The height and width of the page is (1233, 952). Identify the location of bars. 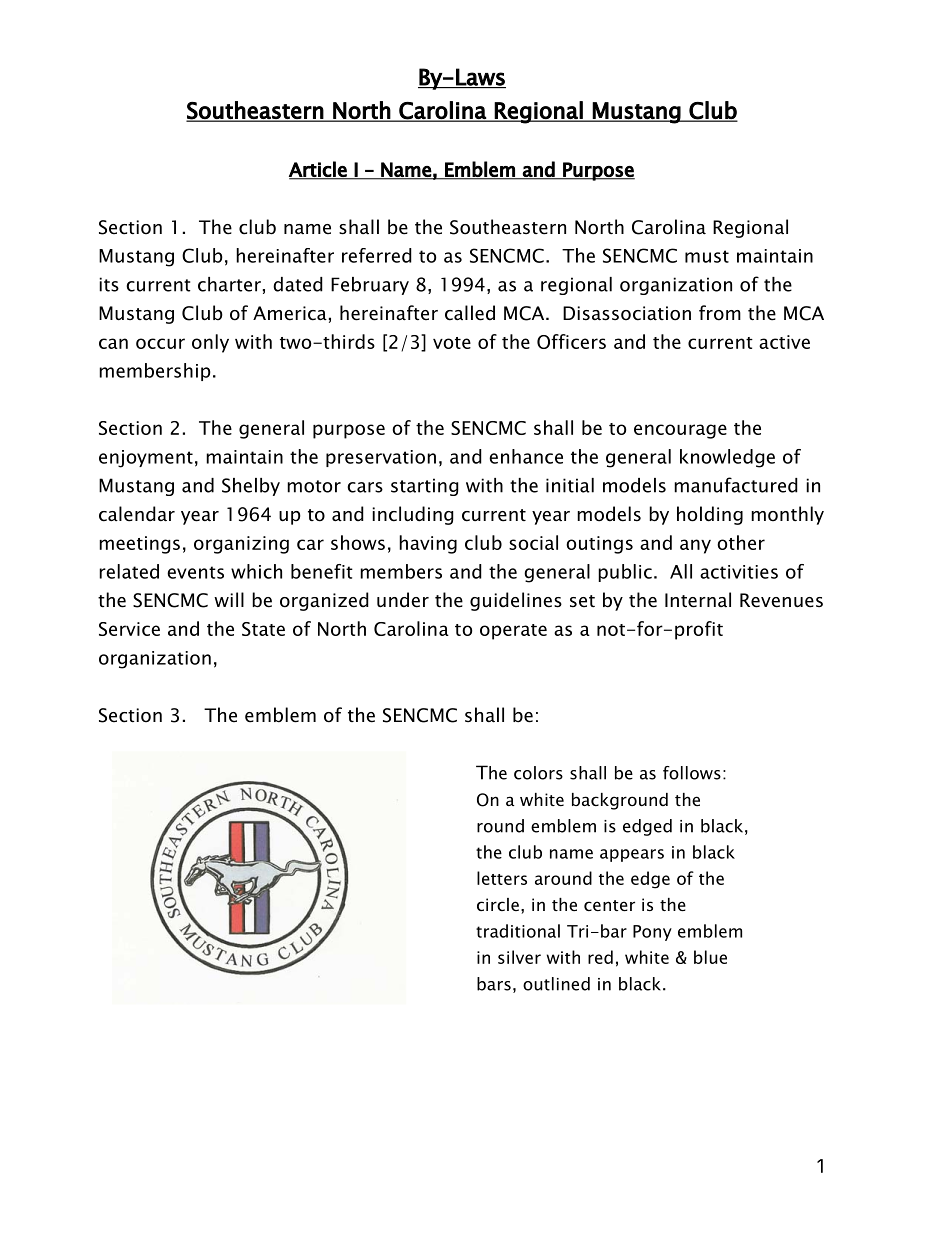
(494, 984).
